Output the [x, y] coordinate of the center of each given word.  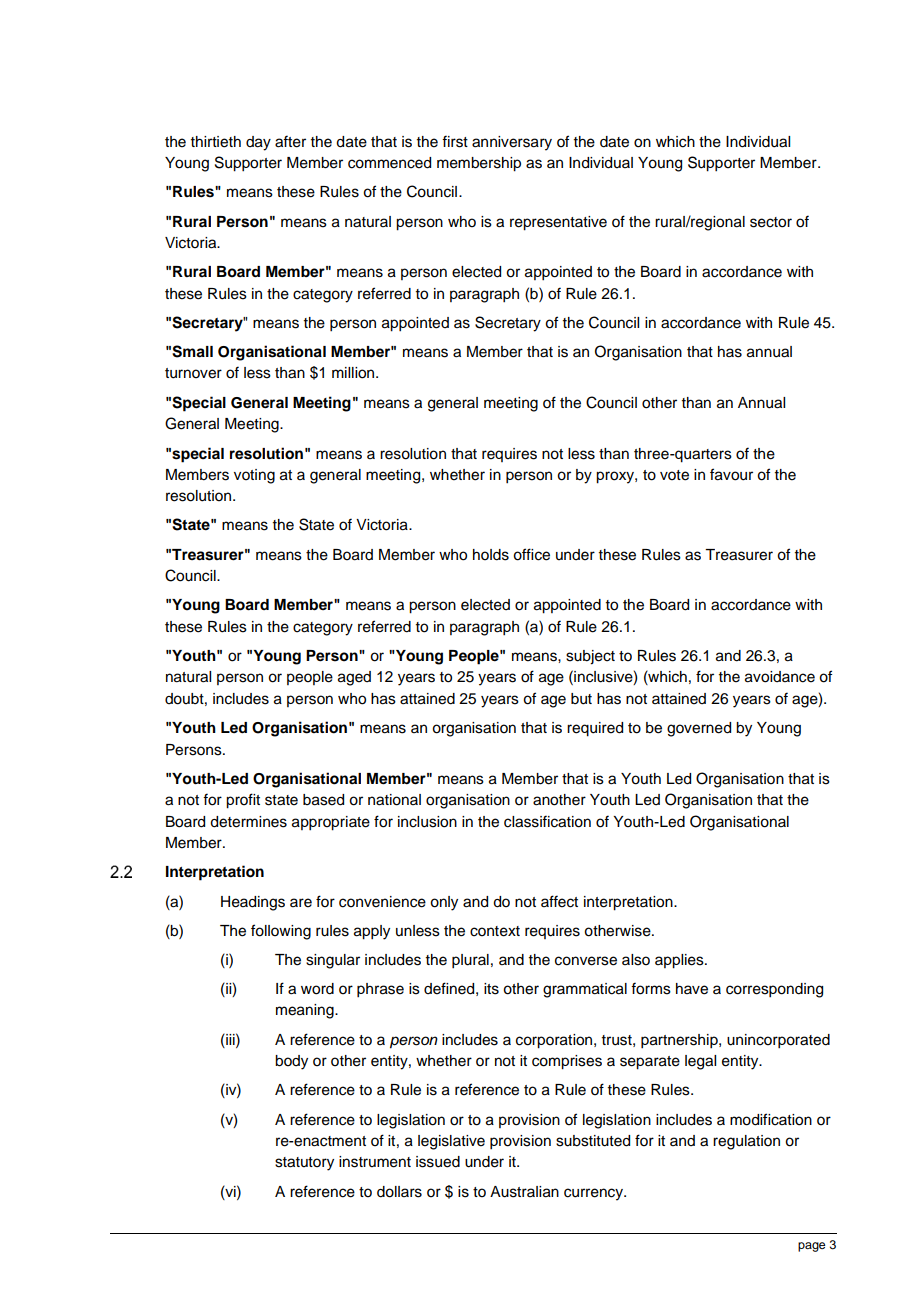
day [258, 143]
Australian [524, 1192]
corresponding [774, 990]
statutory [304, 1164]
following [281, 932]
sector [771, 222]
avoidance [780, 677]
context [495, 931]
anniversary [512, 143]
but [581, 699]
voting [254, 476]
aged [354, 678]
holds [491, 555]
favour [731, 474]
